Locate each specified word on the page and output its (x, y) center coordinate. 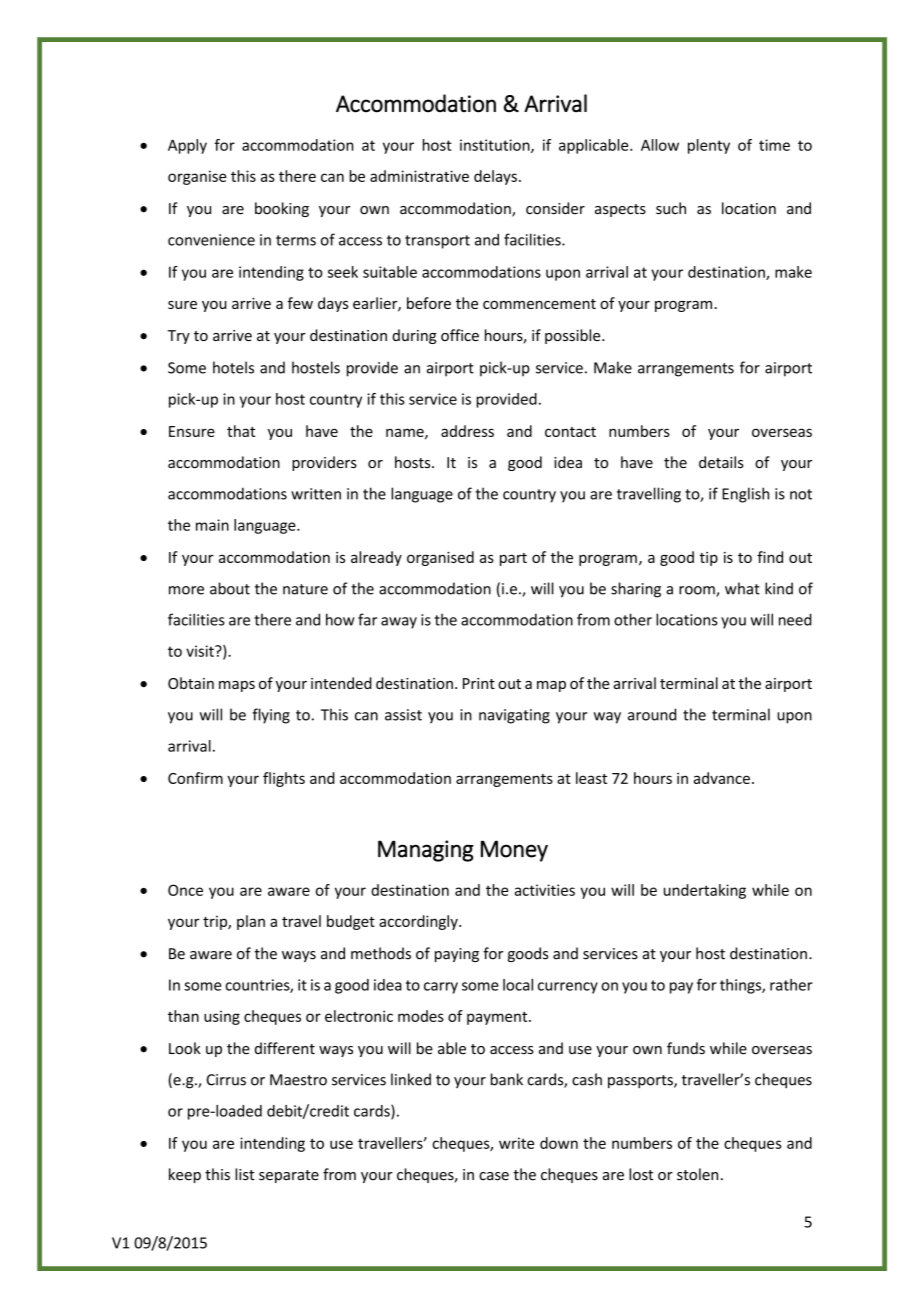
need (795, 619)
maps (237, 686)
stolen (697, 1174)
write (516, 1143)
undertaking (705, 891)
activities (545, 890)
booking (282, 209)
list (245, 1174)
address (467, 431)
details (721, 462)
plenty (709, 146)
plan (251, 922)
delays (495, 177)
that (241, 431)
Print (479, 683)
